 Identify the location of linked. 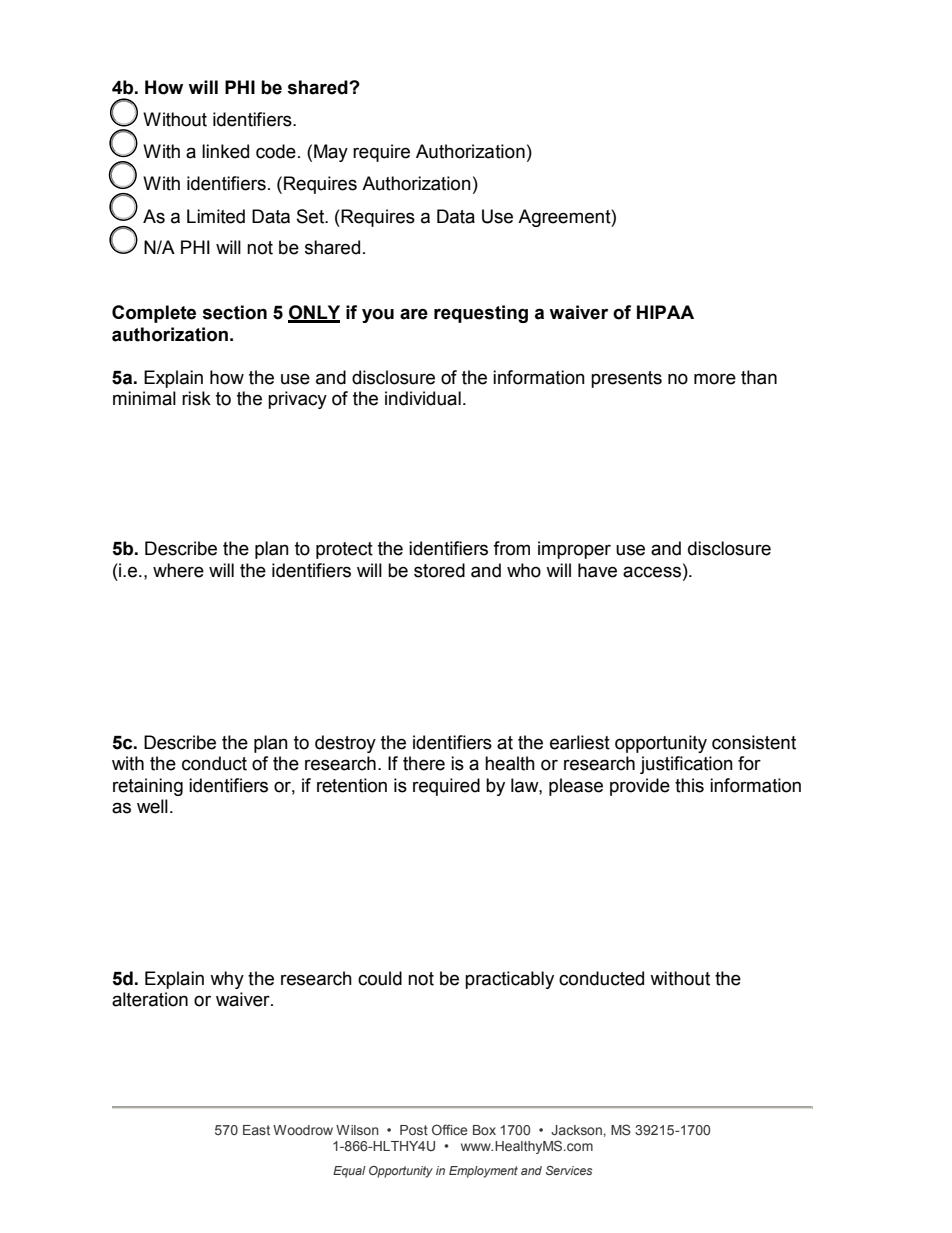
(225, 151).
